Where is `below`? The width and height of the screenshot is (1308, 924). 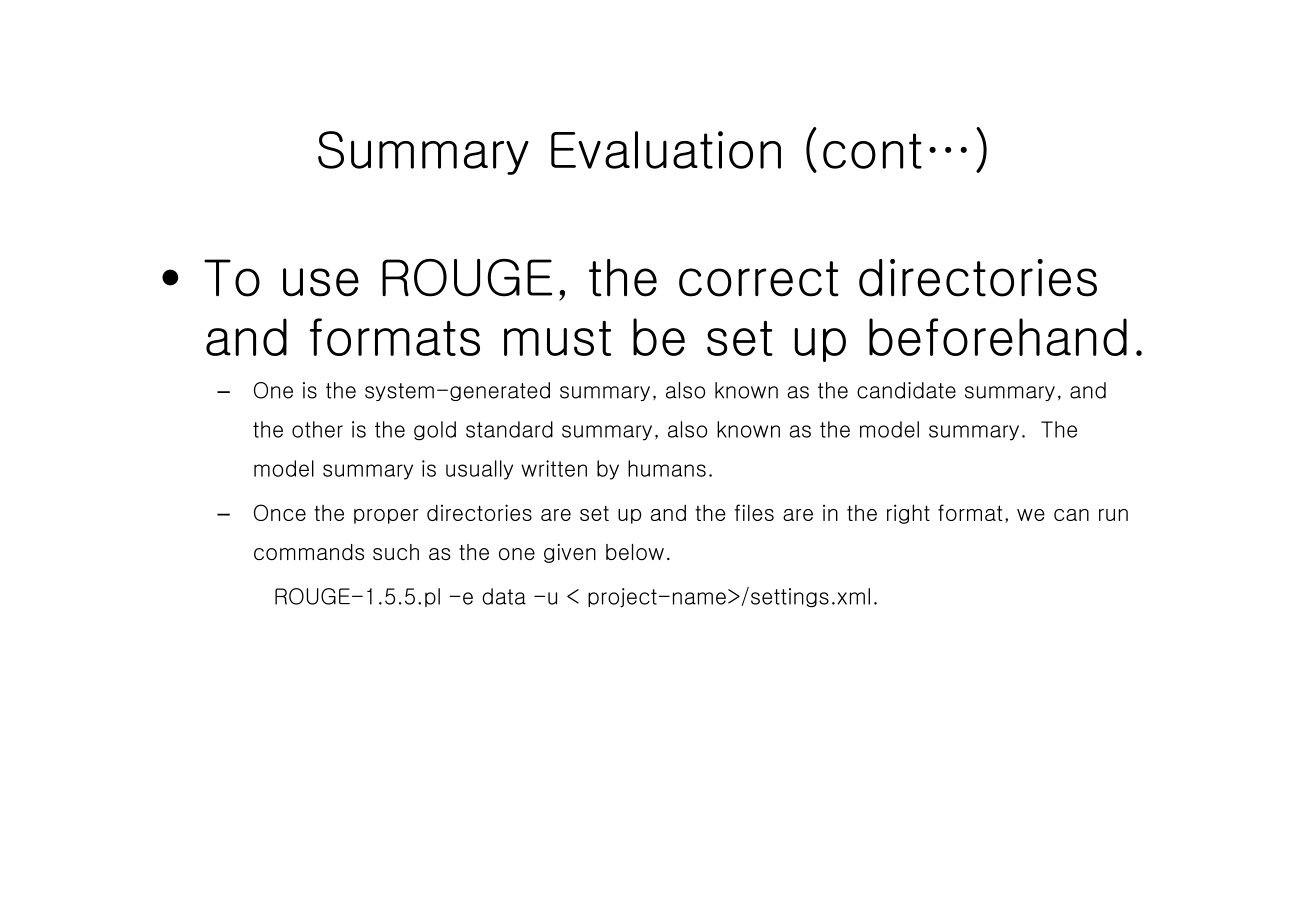 below is located at coordinates (635, 552).
